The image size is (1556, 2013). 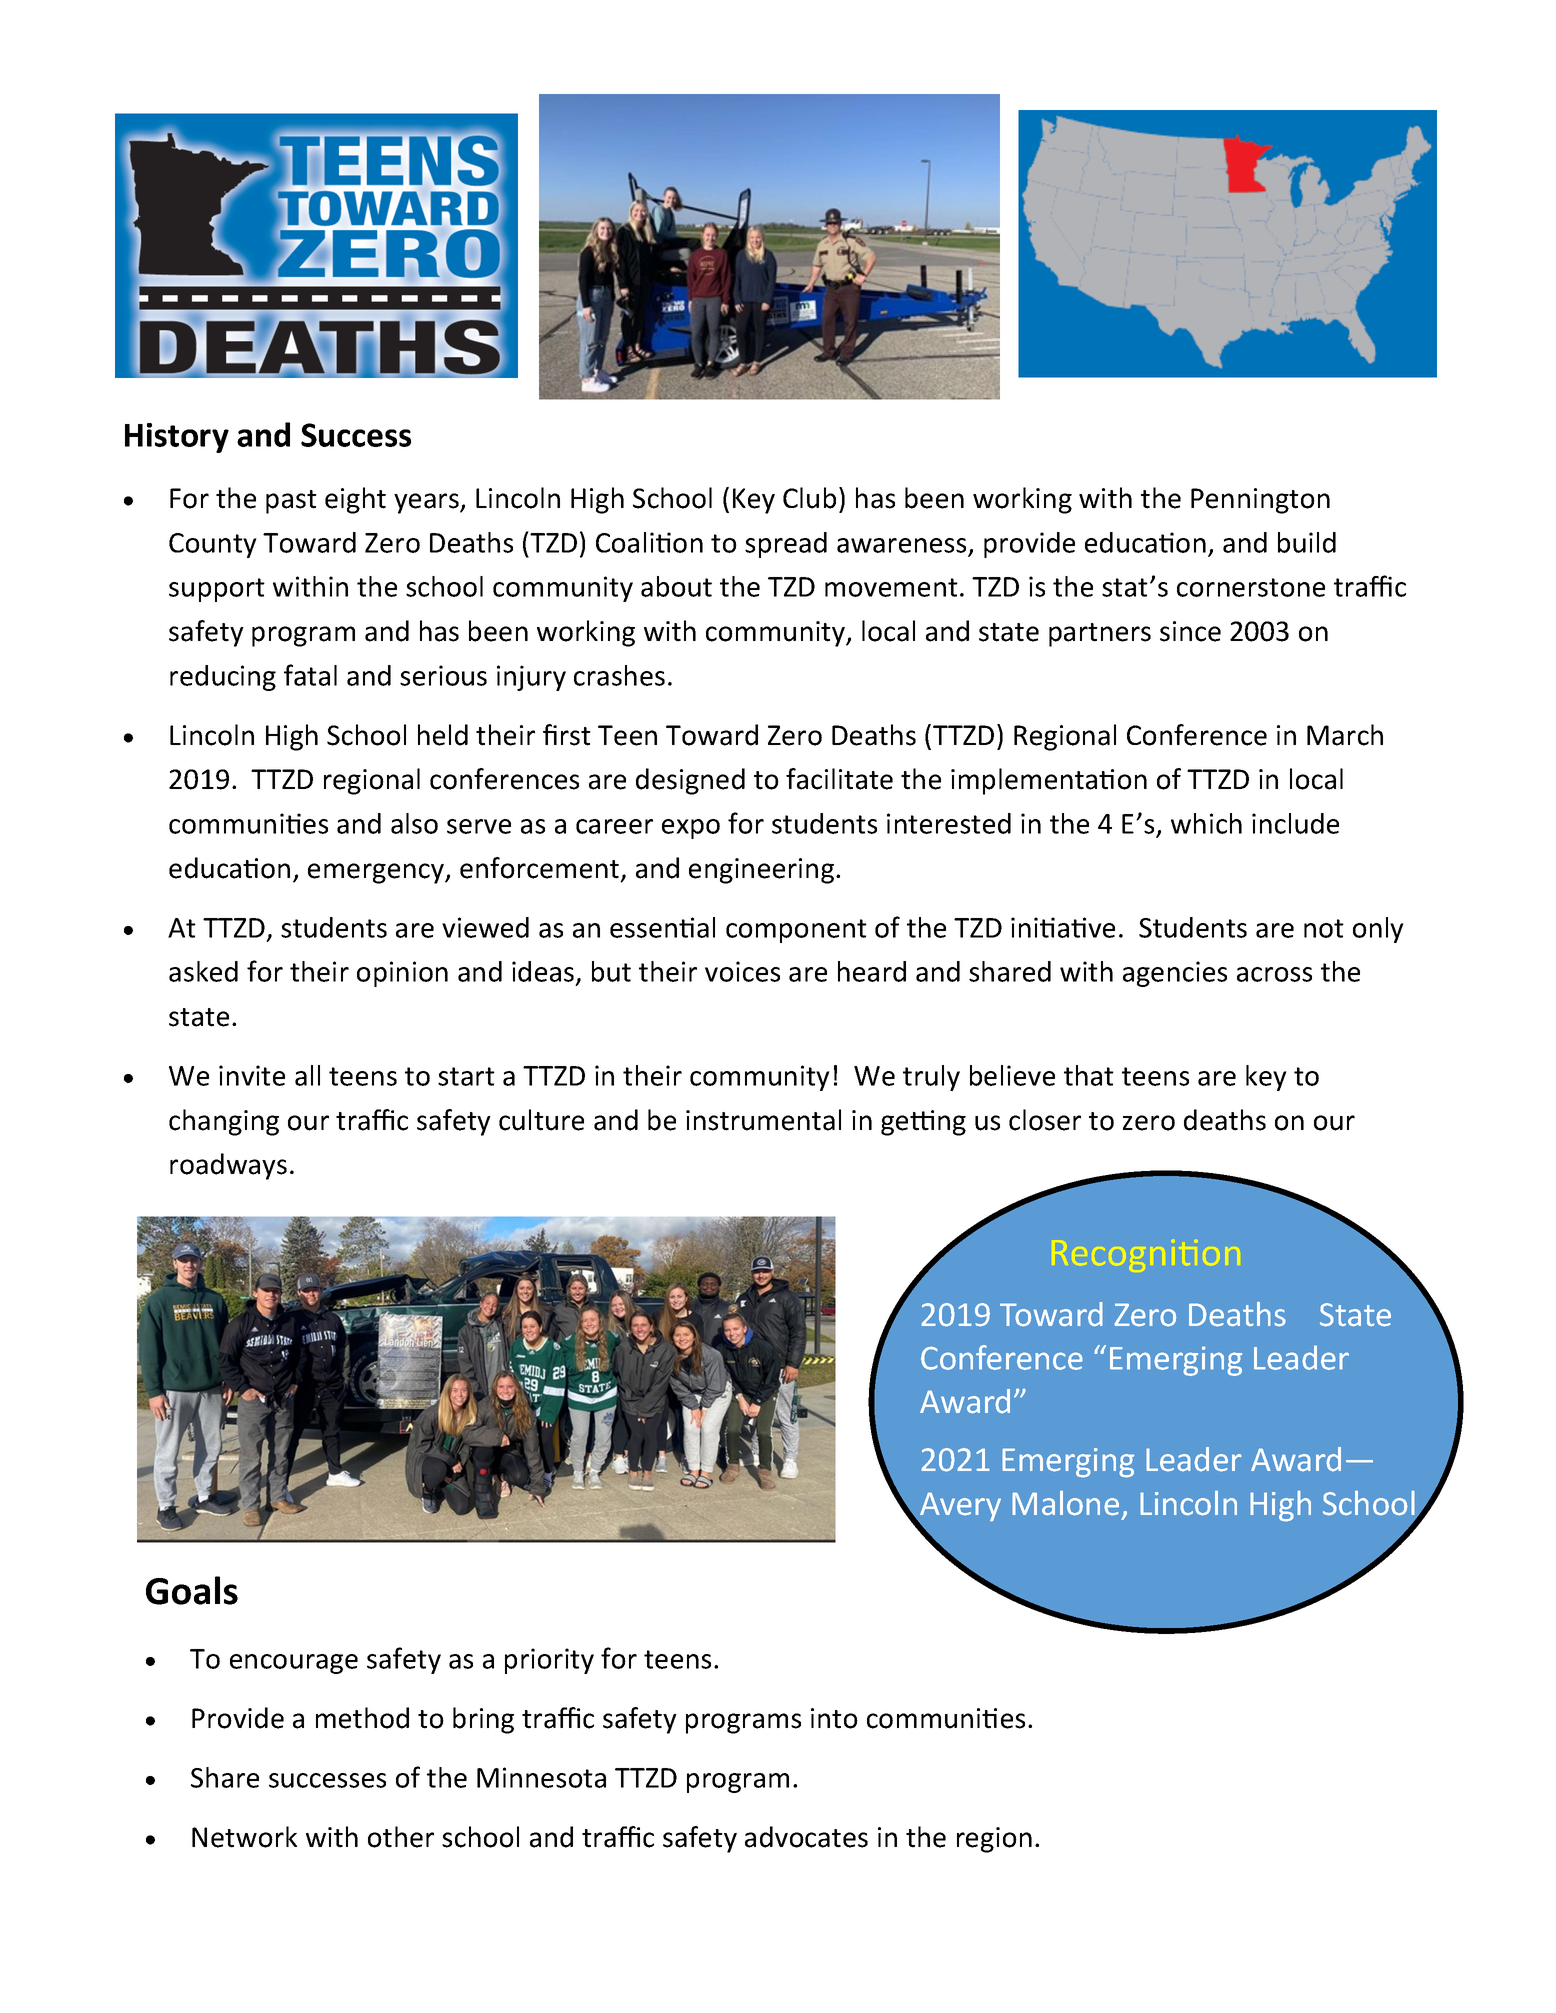 I want to click on roadways, so click(x=228, y=1166).
